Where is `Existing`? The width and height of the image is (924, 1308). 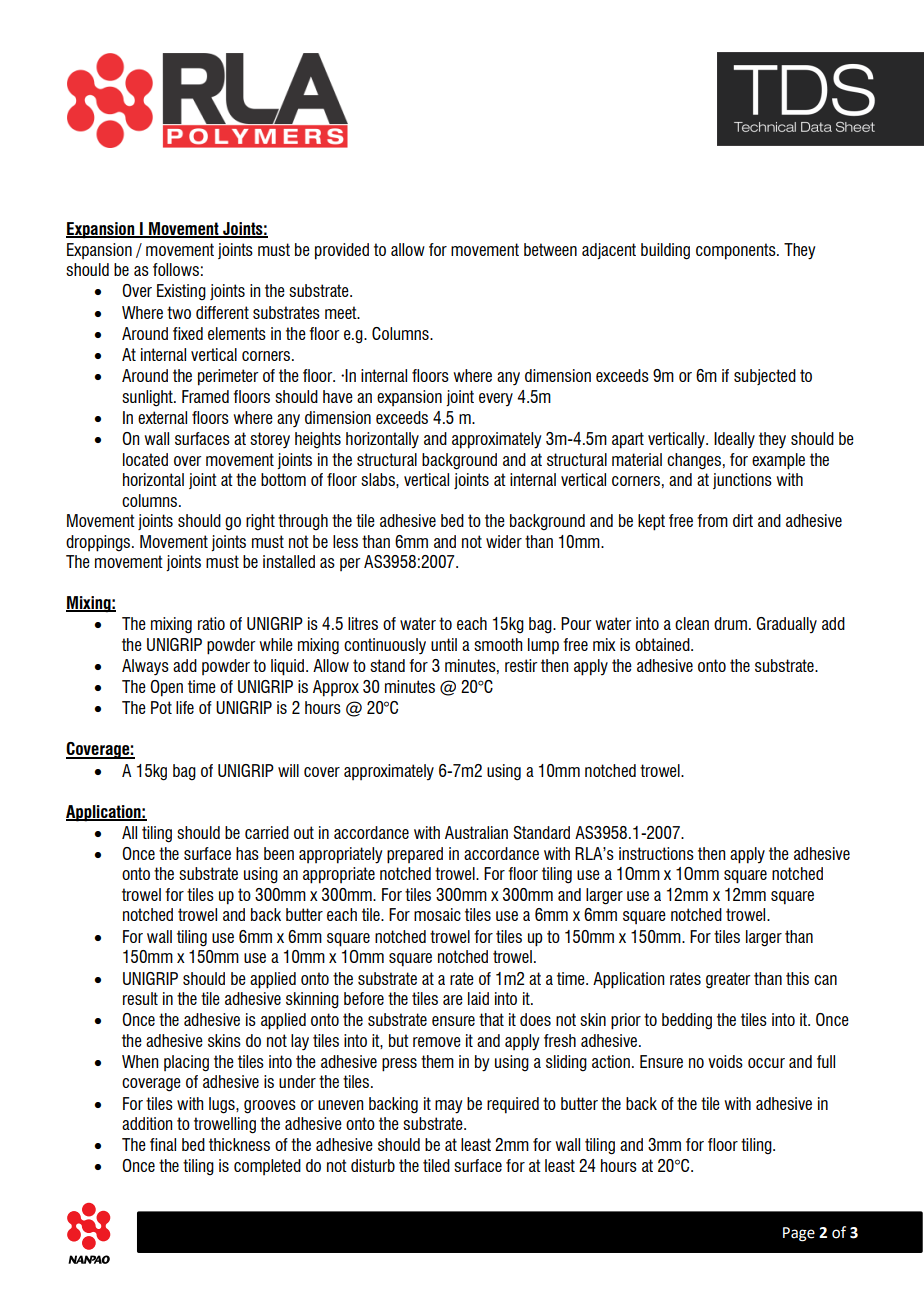
Existing is located at coordinates (181, 292).
